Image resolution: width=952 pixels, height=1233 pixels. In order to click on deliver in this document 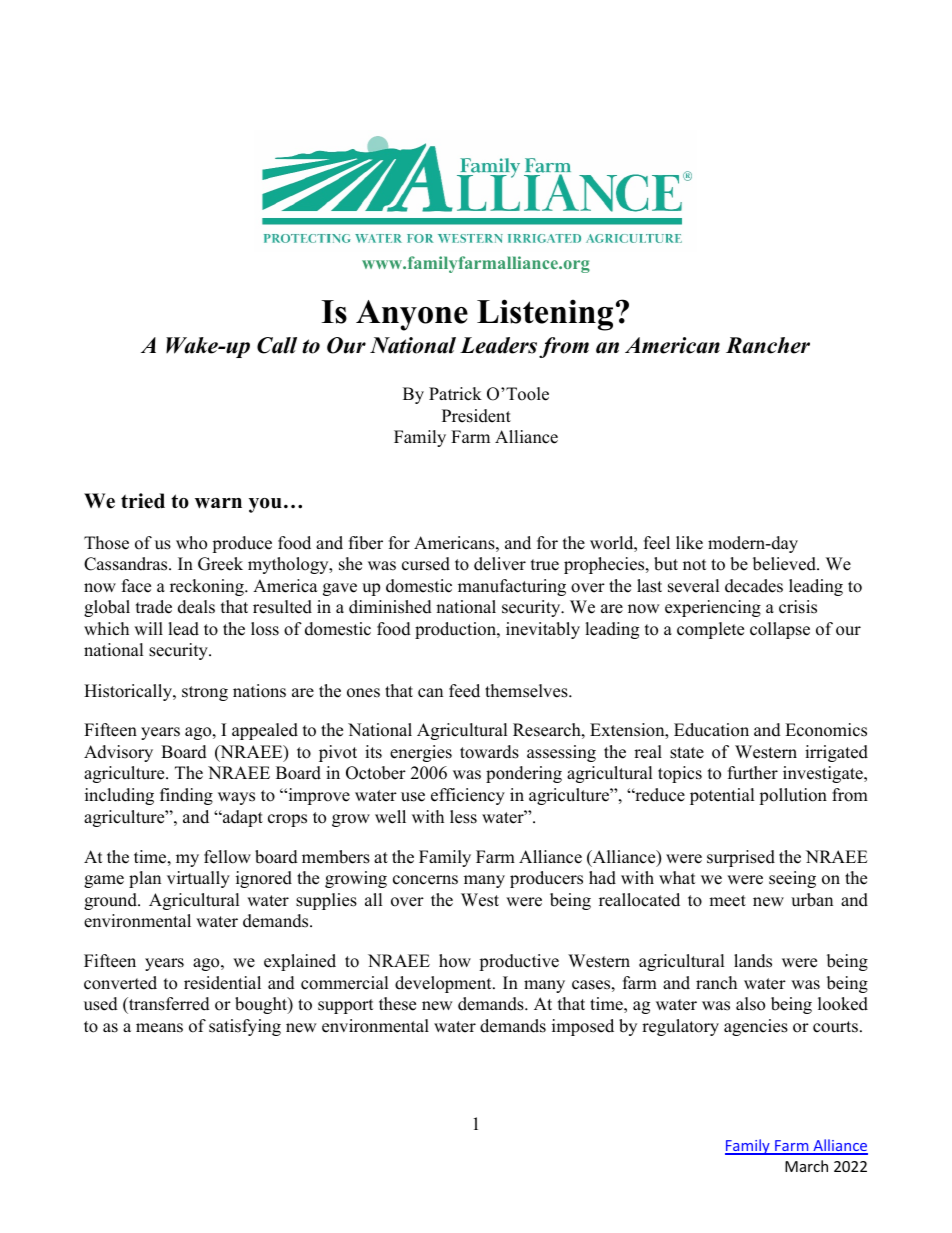, I will do `click(500, 564)`.
